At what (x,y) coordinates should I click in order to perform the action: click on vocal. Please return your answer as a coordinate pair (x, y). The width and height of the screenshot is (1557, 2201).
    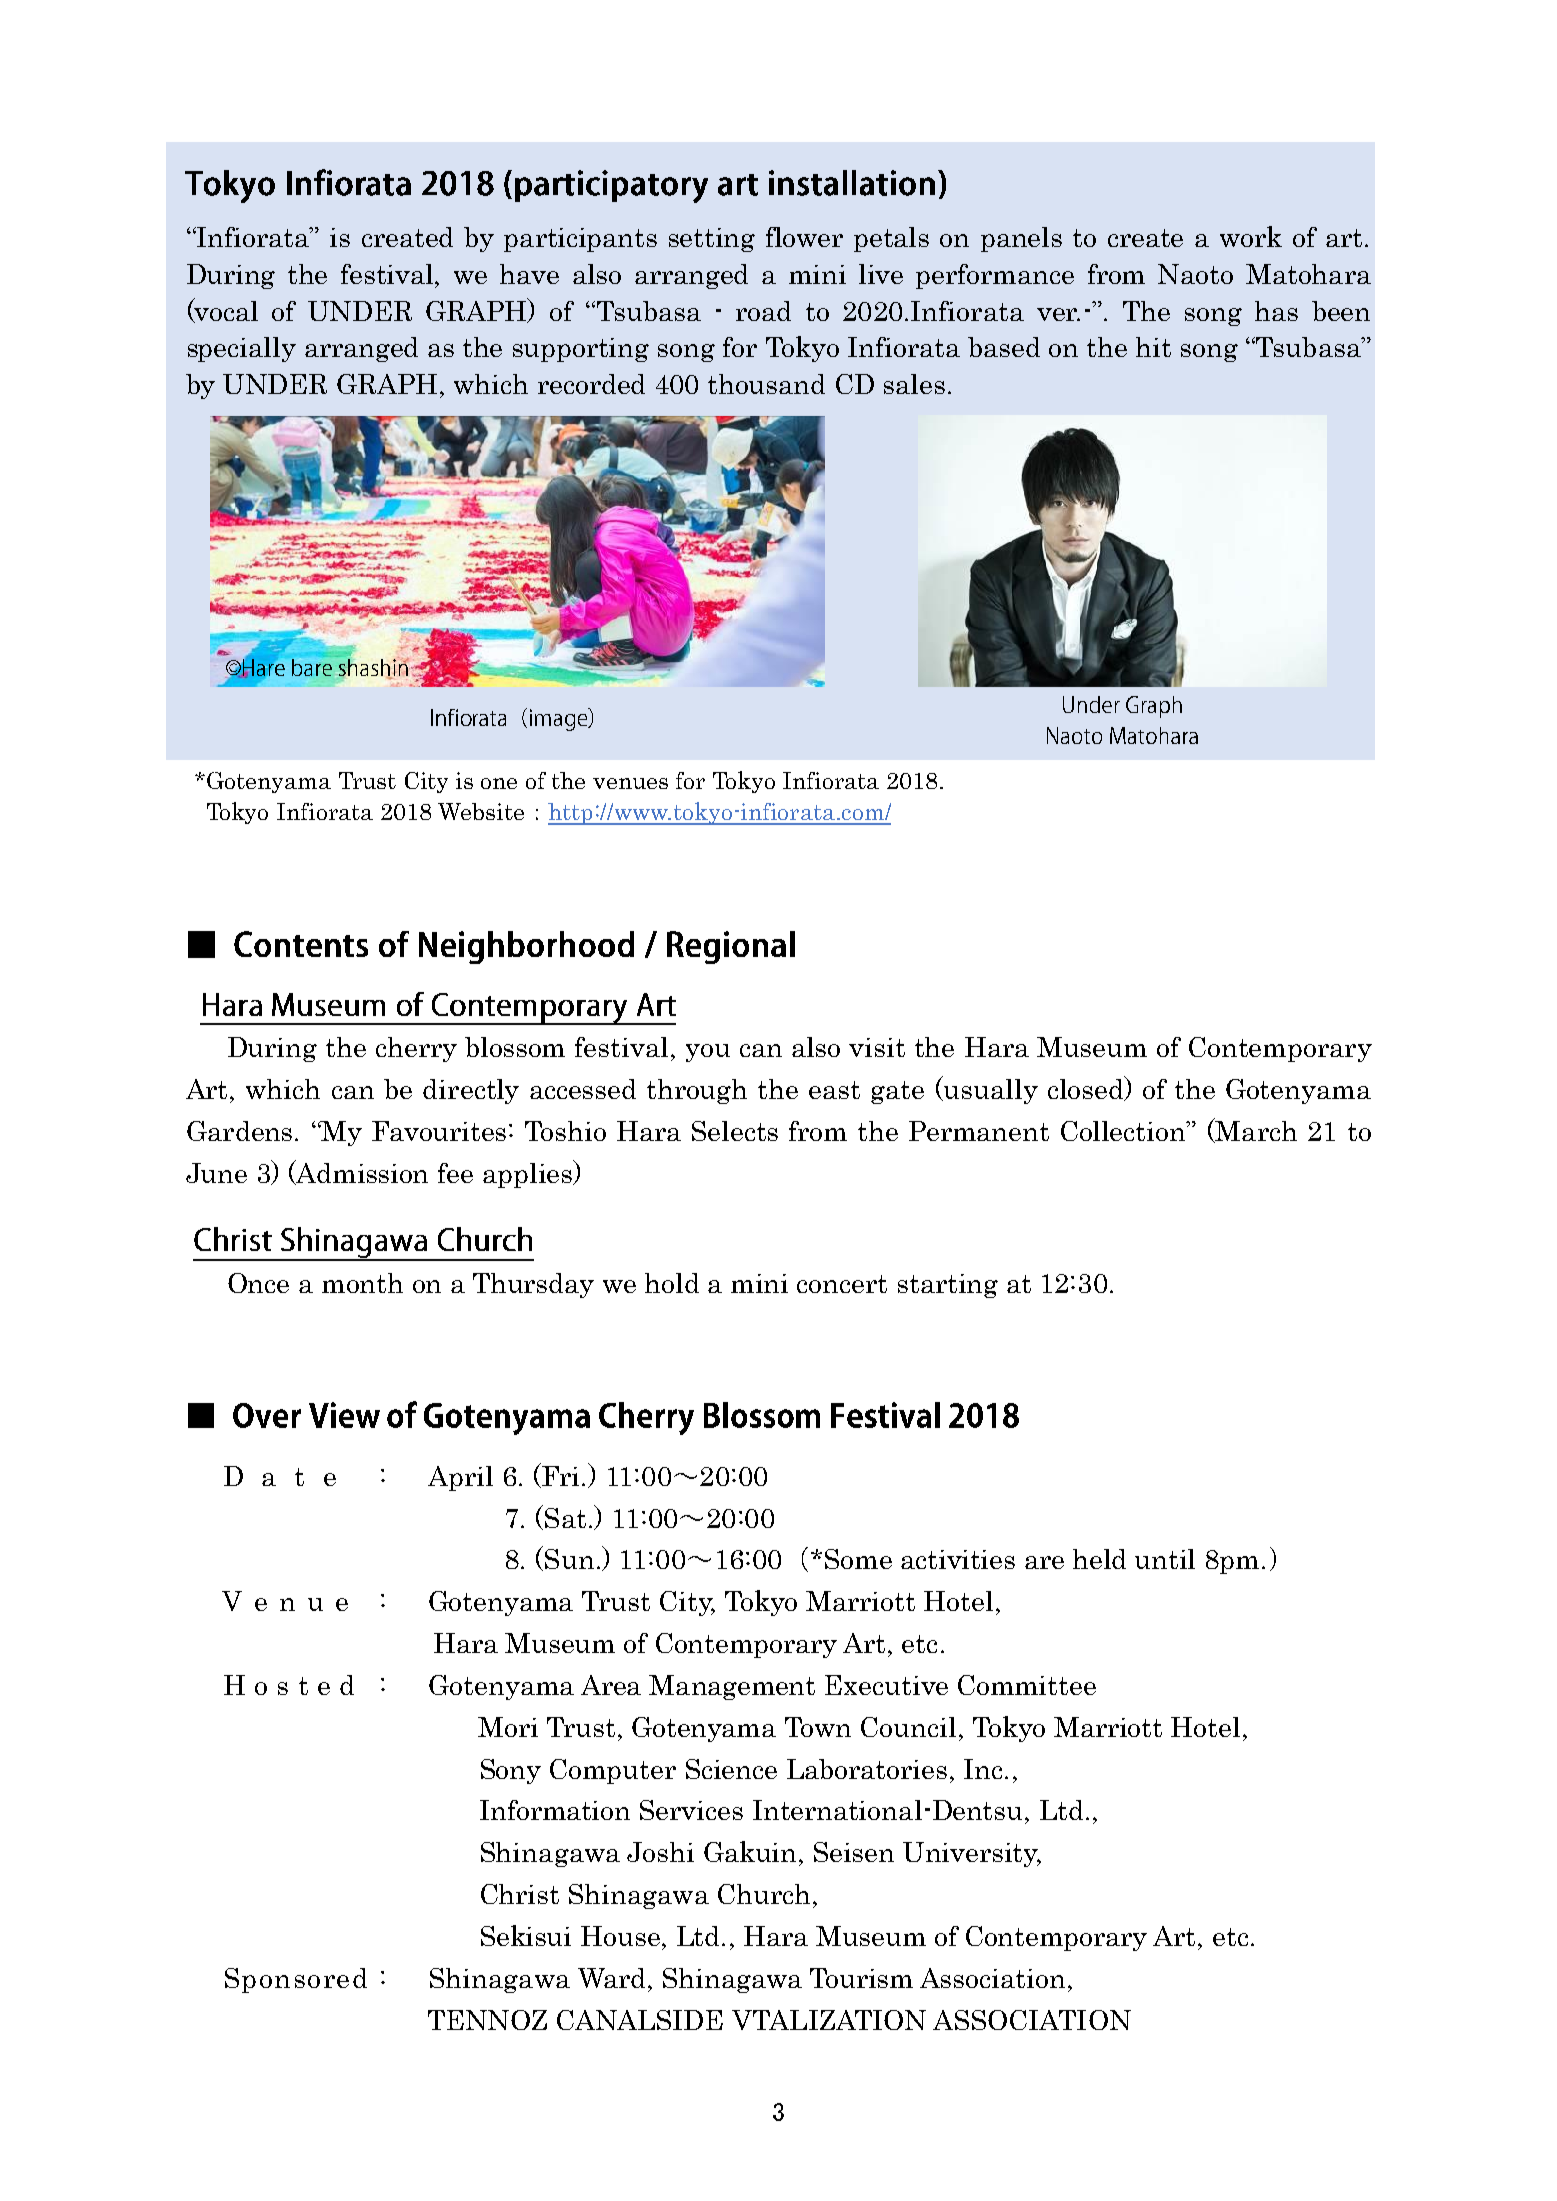
    Looking at the image, I should click on (225, 310).
